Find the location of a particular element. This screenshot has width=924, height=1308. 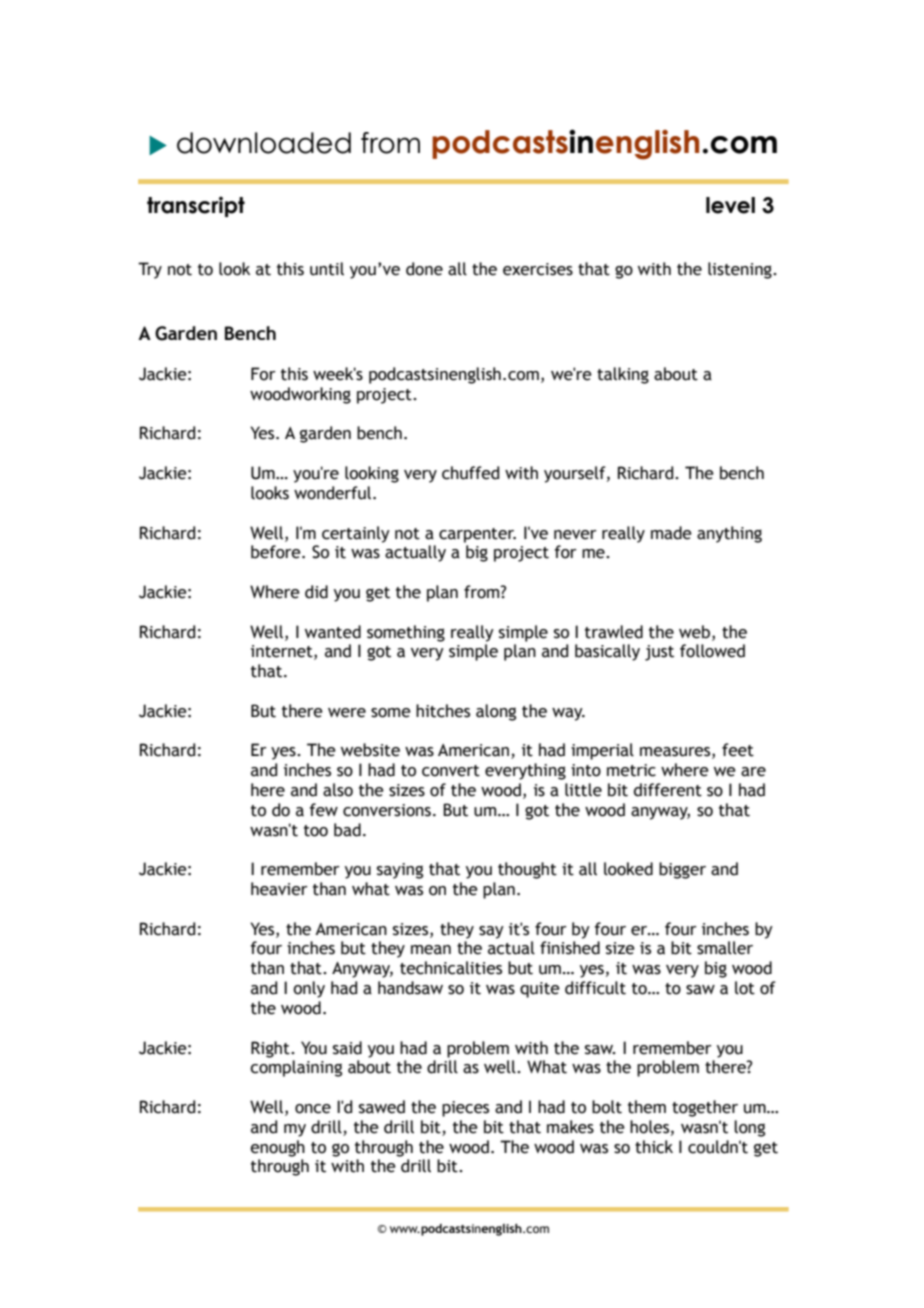

done is located at coordinates (424, 269).
